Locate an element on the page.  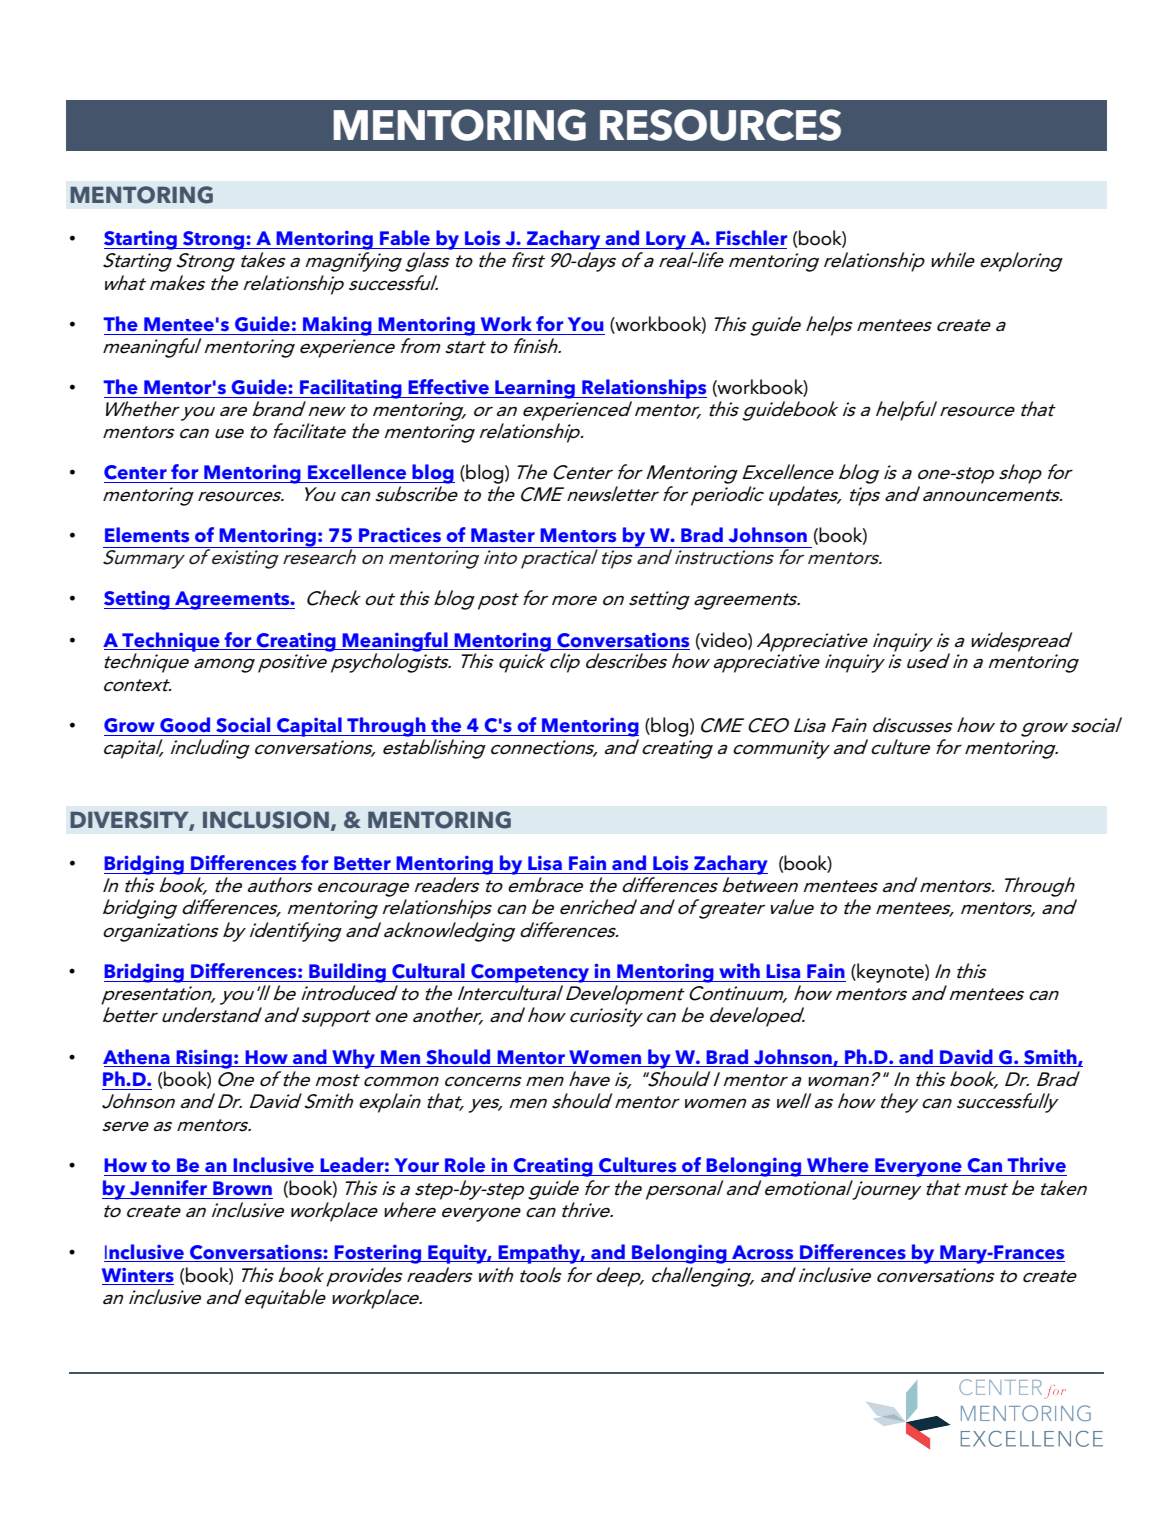
Good is located at coordinates (185, 725).
